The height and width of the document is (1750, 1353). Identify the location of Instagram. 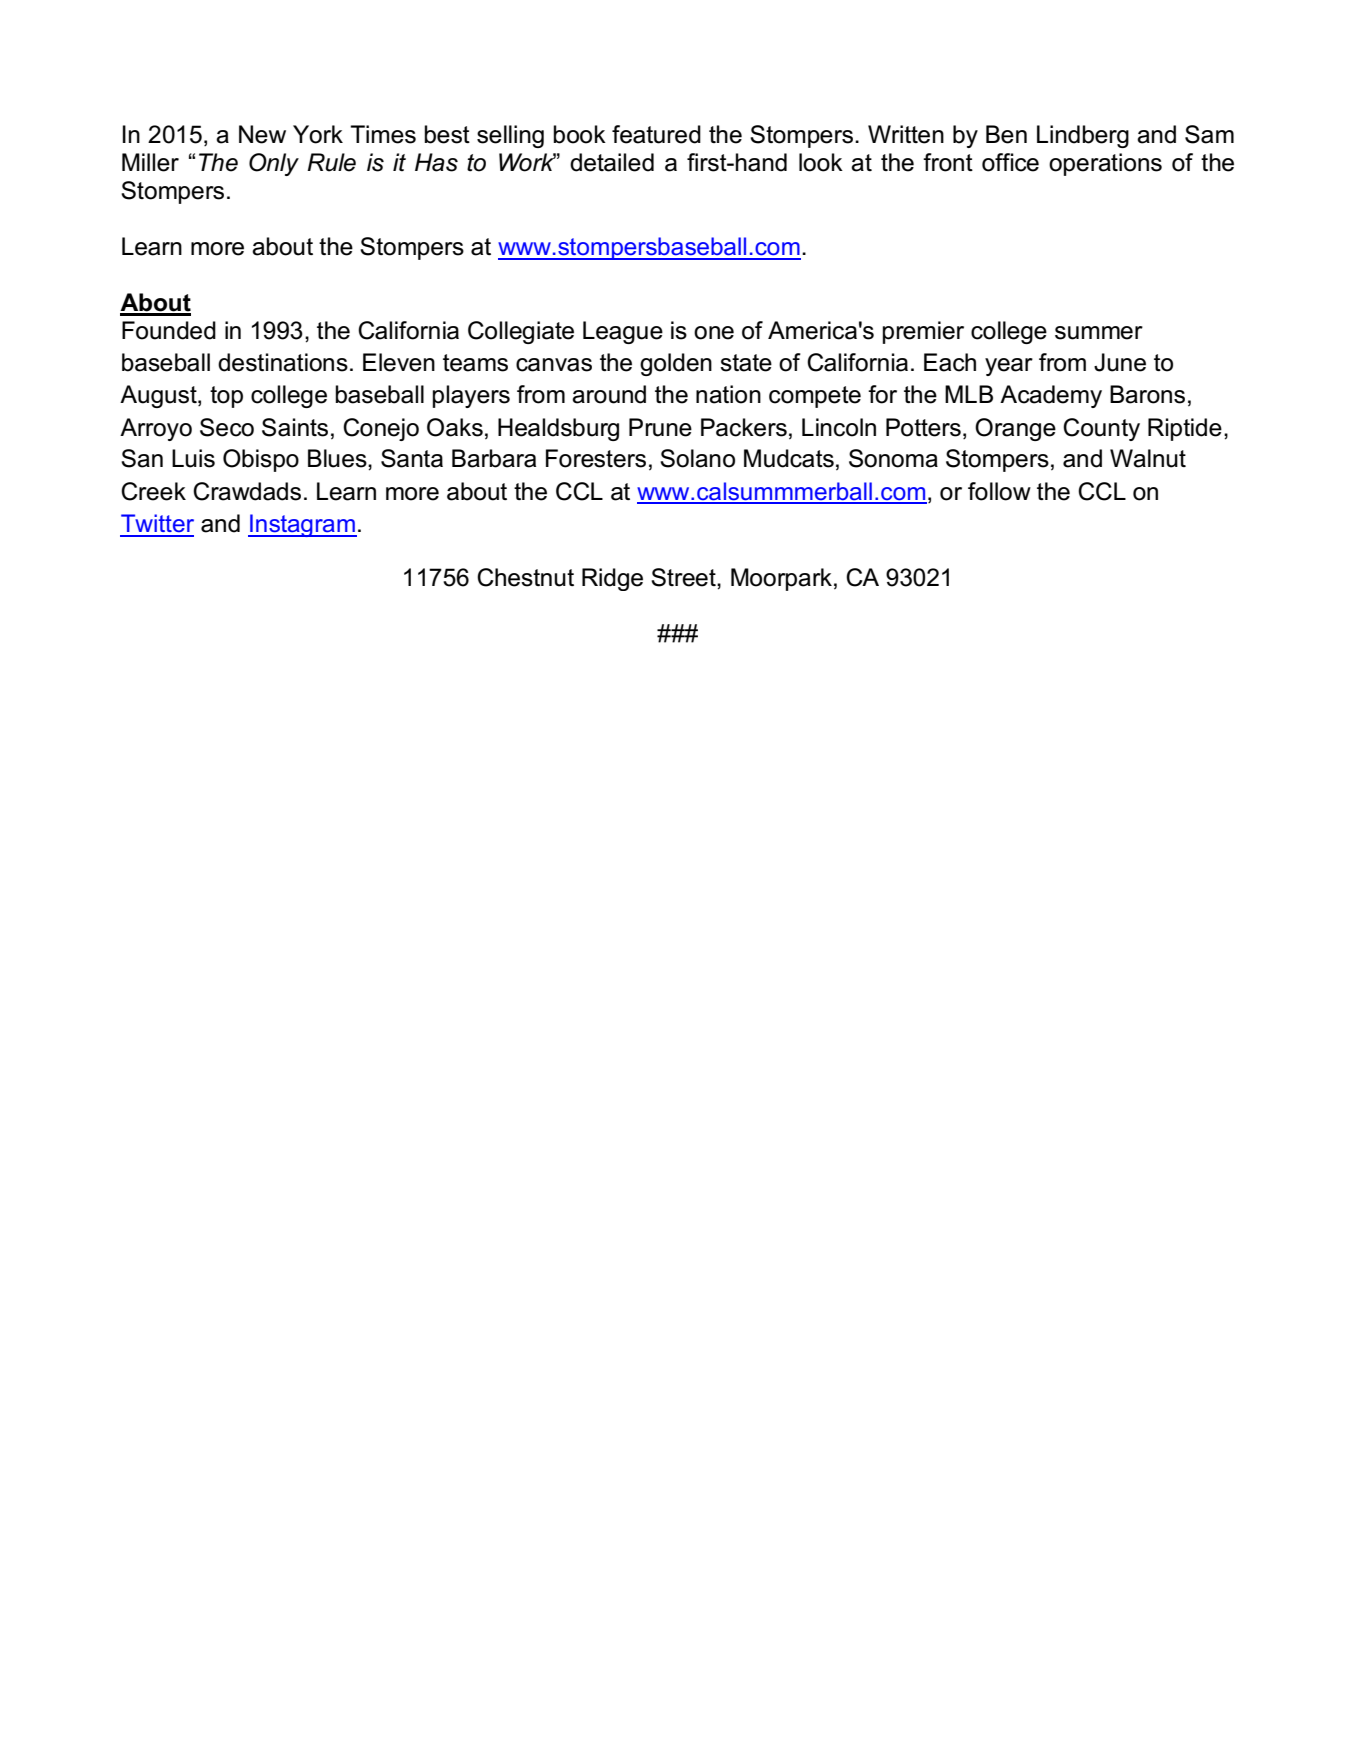
(302, 525).
